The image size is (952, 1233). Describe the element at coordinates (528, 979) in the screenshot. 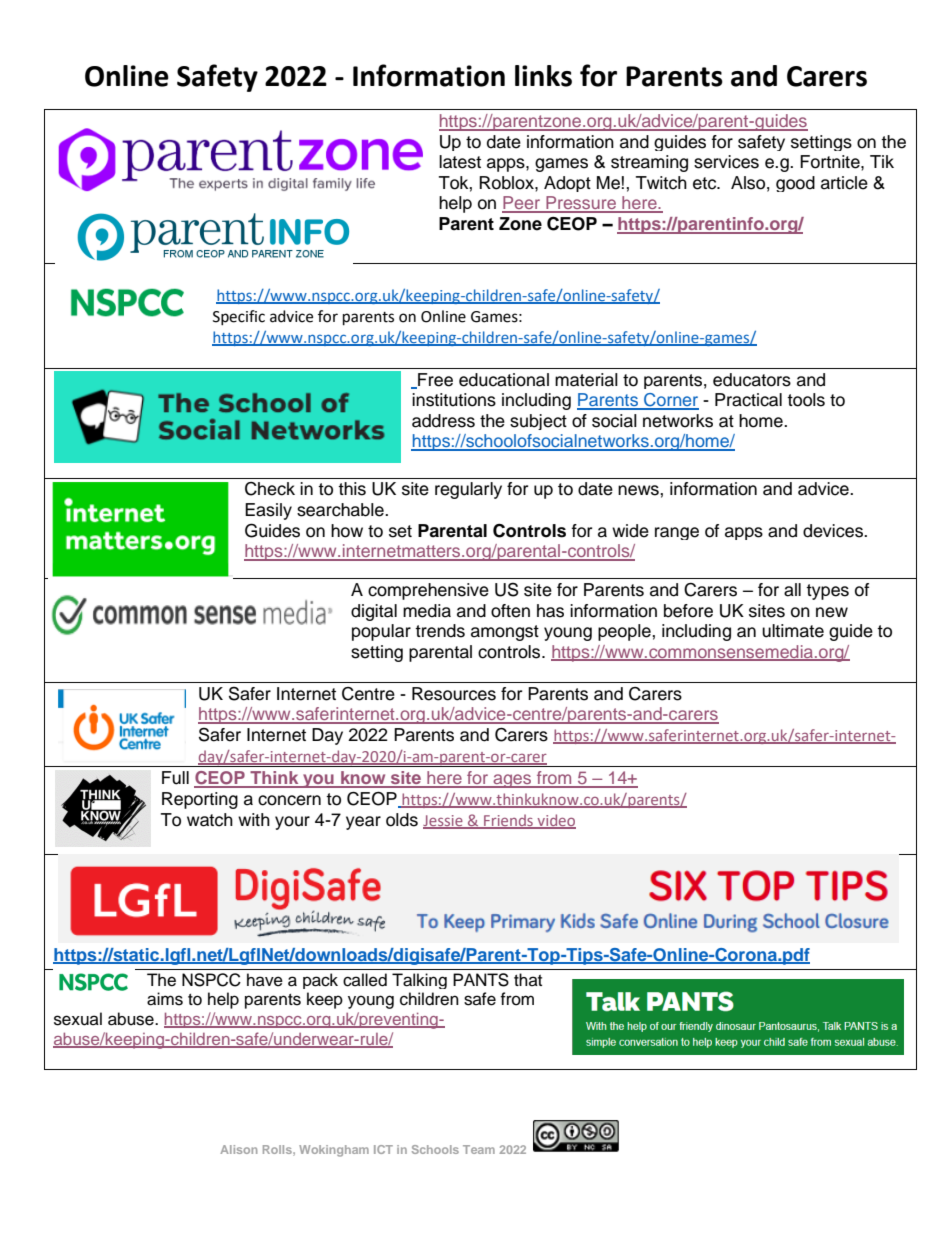

I see `that` at that location.
